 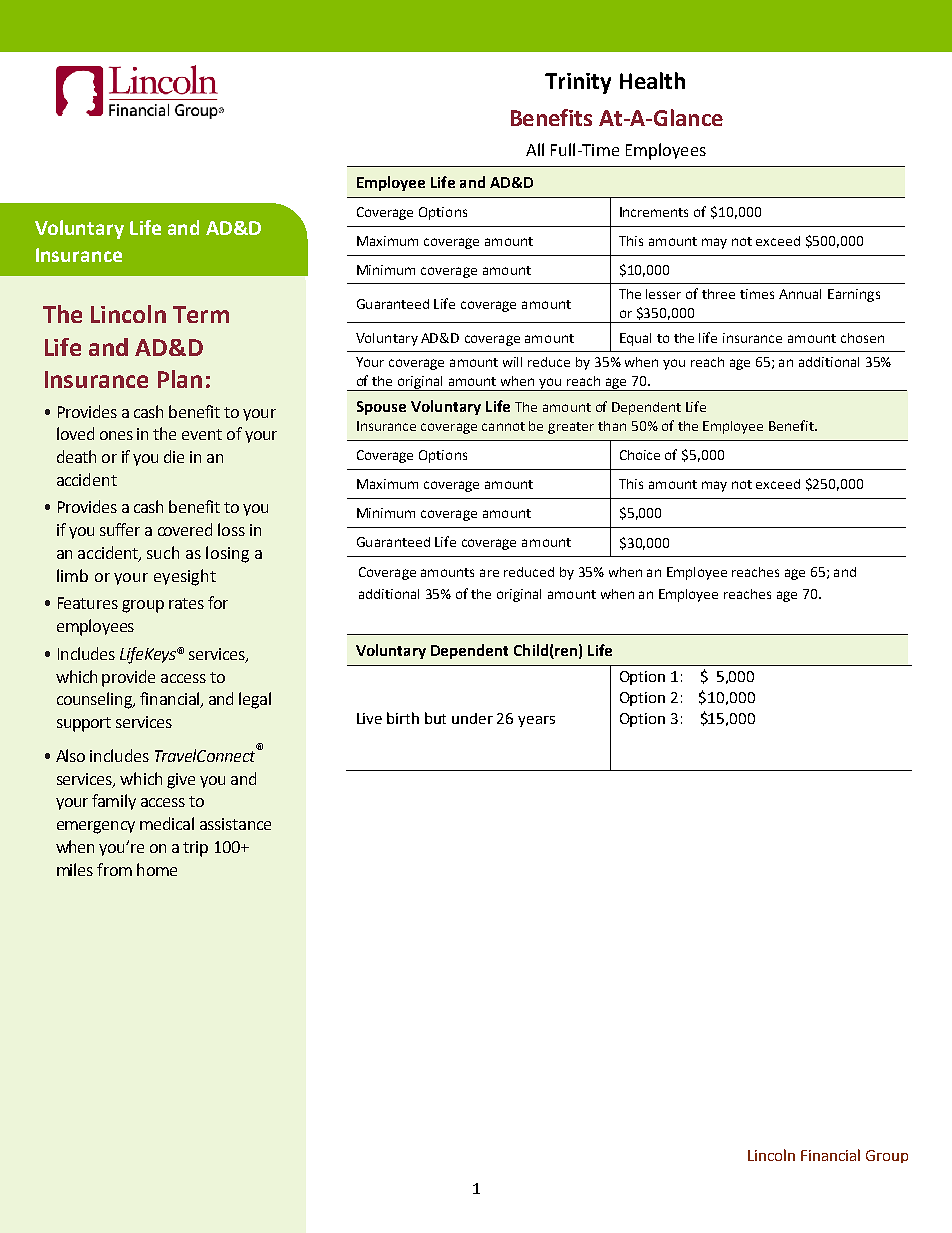 What do you see at coordinates (578, 83) in the screenshot?
I see `Trinity` at bounding box center [578, 83].
